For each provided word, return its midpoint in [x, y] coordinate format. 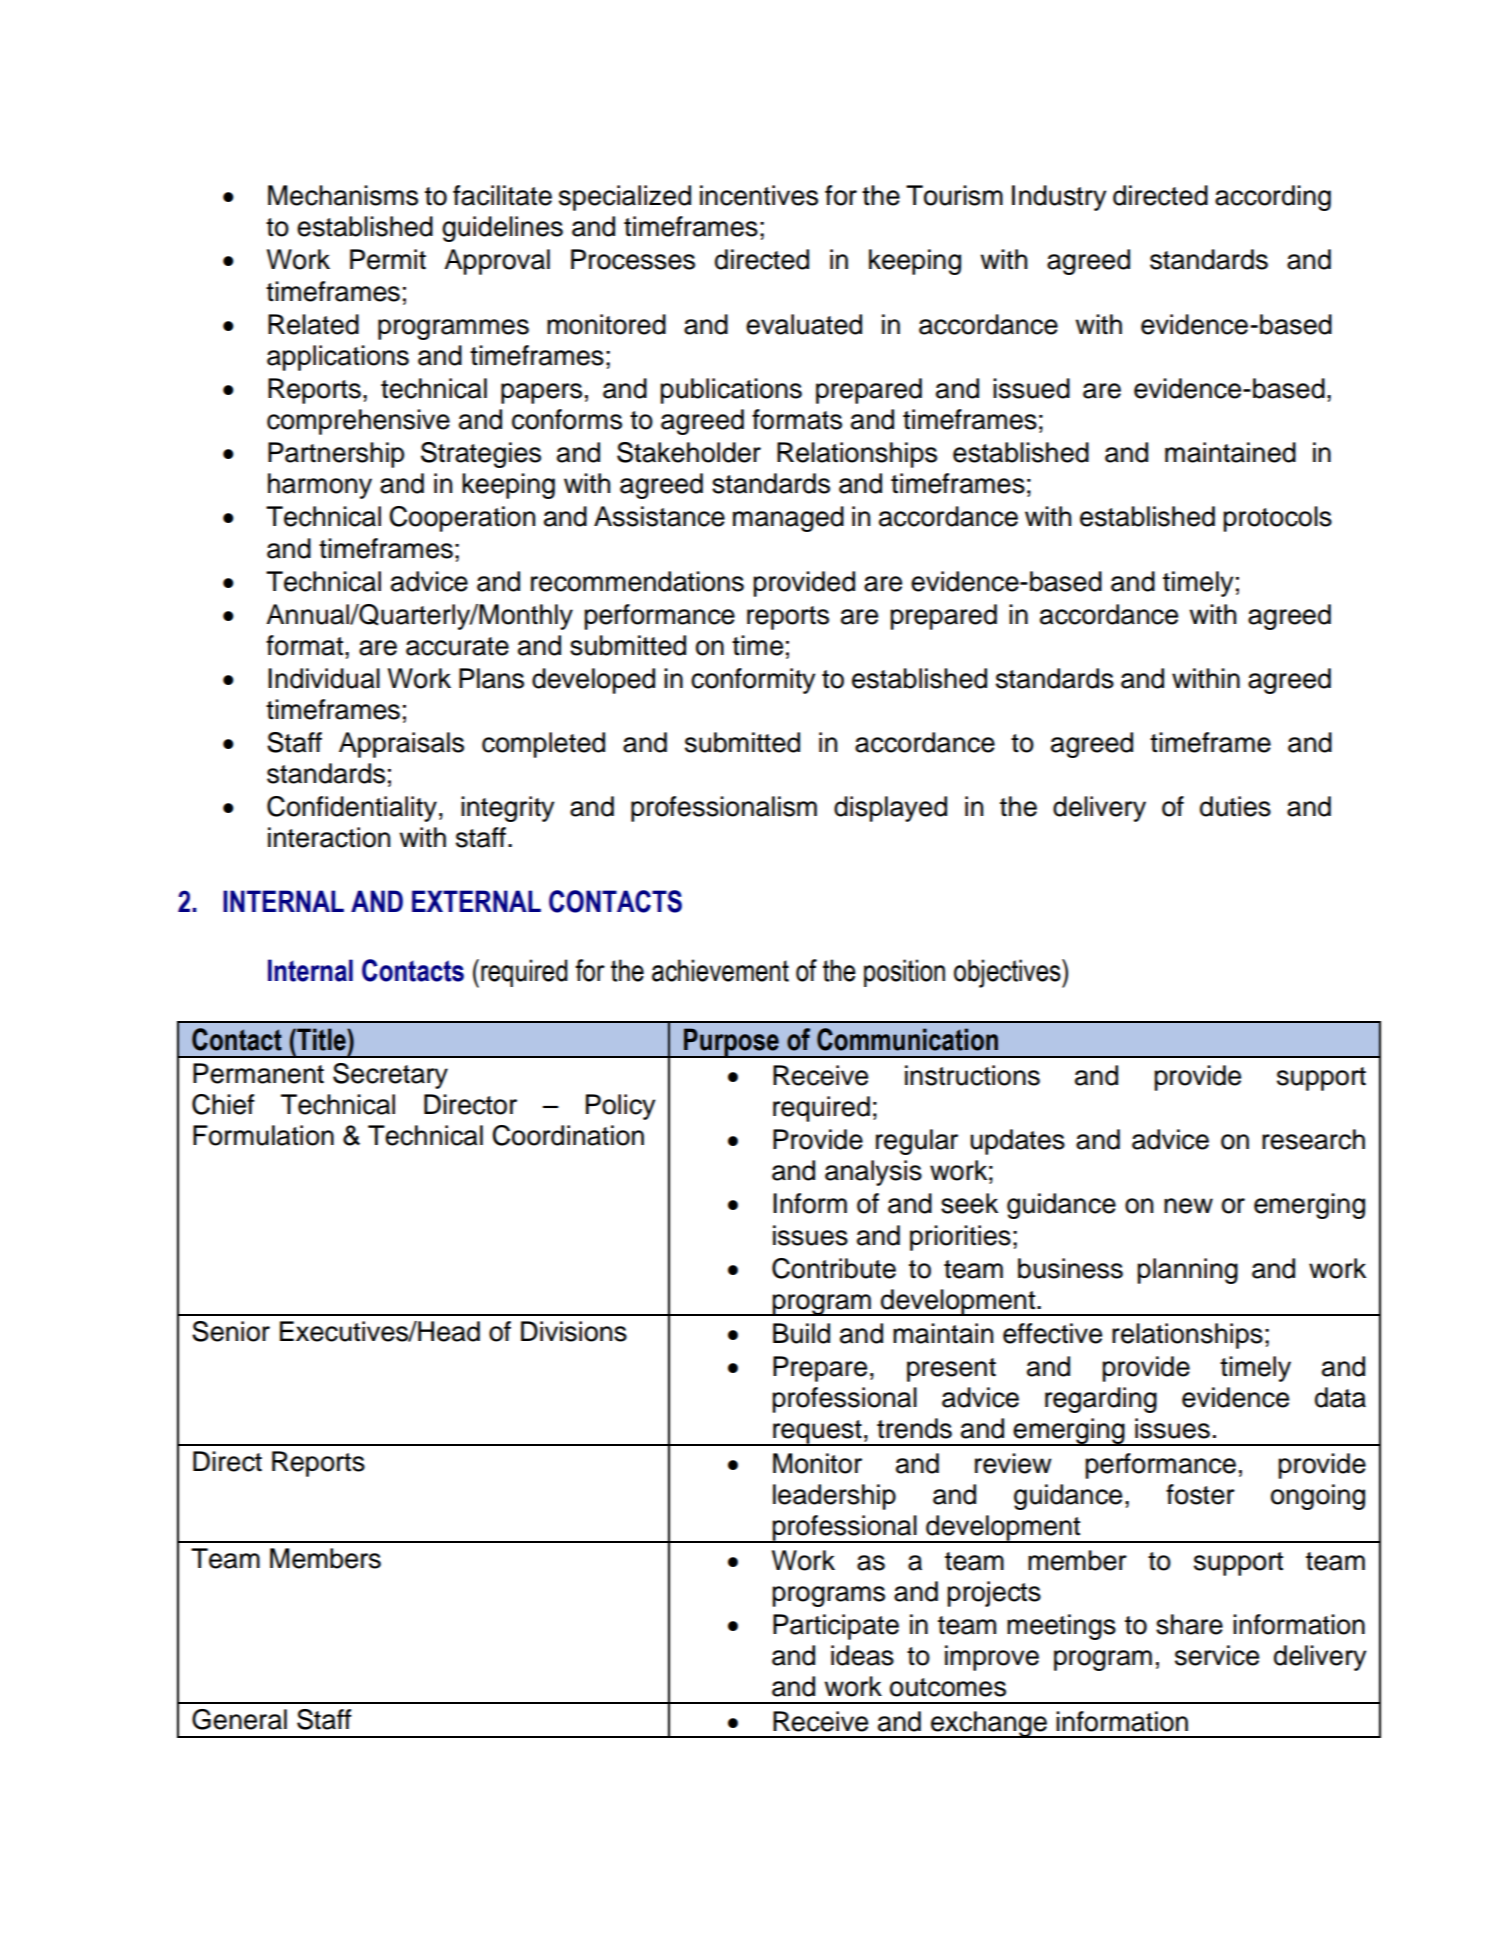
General [239, 1719]
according [1273, 198]
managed [788, 519]
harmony [320, 486]
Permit [388, 259]
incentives [759, 195]
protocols [1277, 519]
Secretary [390, 1076]
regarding [1101, 1400]
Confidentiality [352, 809]
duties [1235, 806]
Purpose [731, 1043]
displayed [890, 809]
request [817, 1433]
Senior [231, 1331]
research [1313, 1139]
